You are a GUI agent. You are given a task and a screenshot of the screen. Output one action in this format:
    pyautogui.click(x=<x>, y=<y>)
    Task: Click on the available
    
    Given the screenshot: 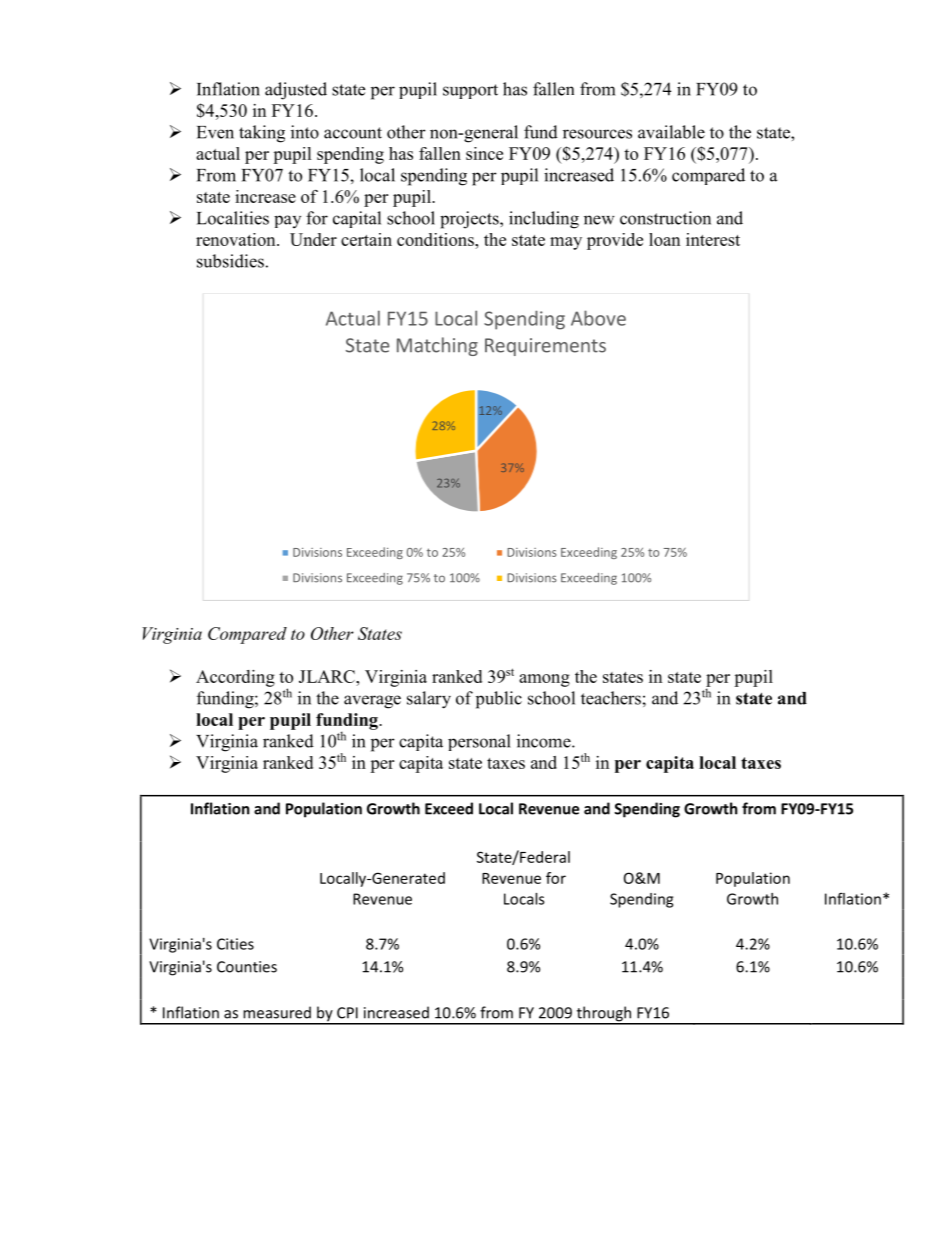 What is the action you would take?
    pyautogui.click(x=671, y=132)
